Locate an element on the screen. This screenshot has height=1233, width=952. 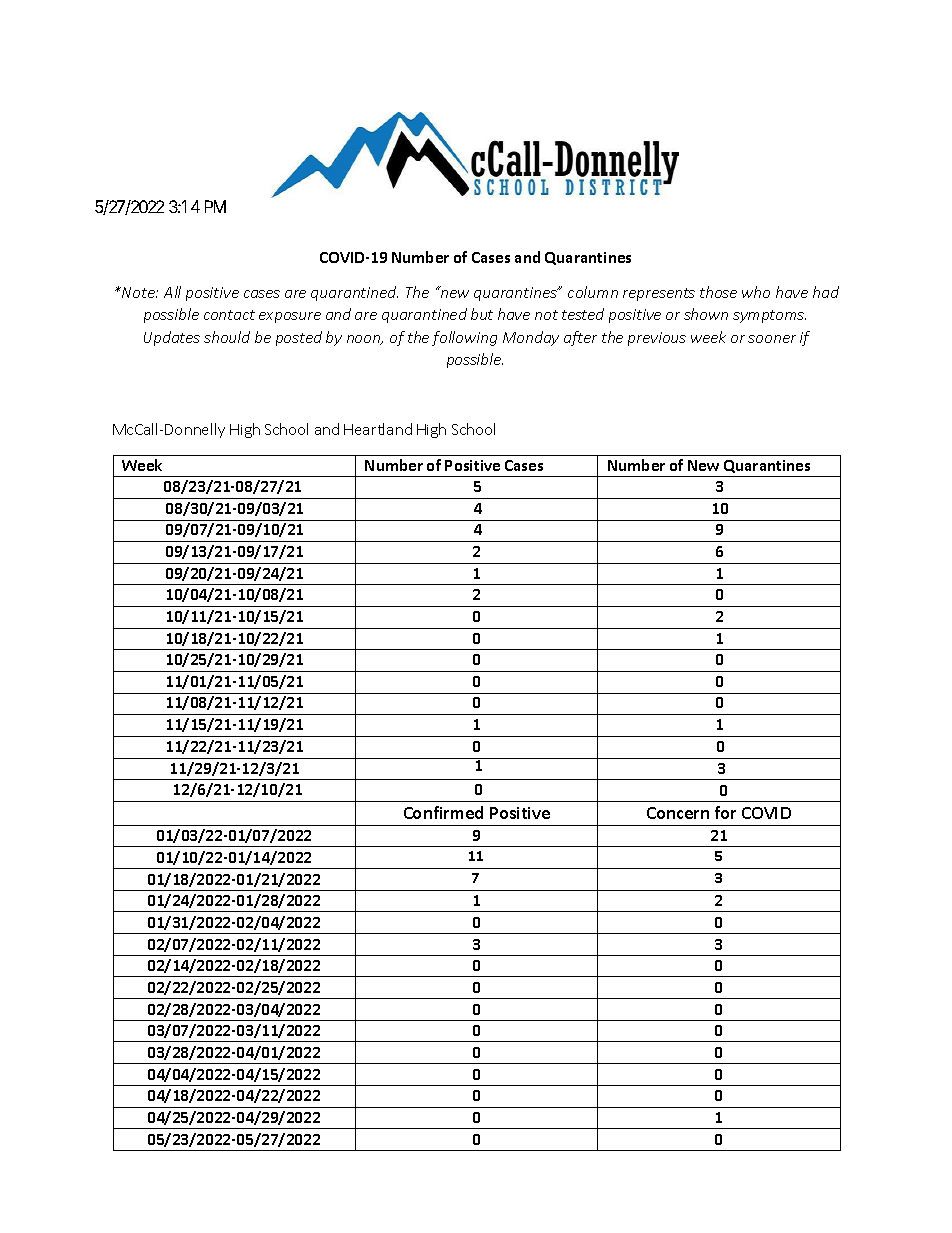
Heartland is located at coordinates (378, 429).
